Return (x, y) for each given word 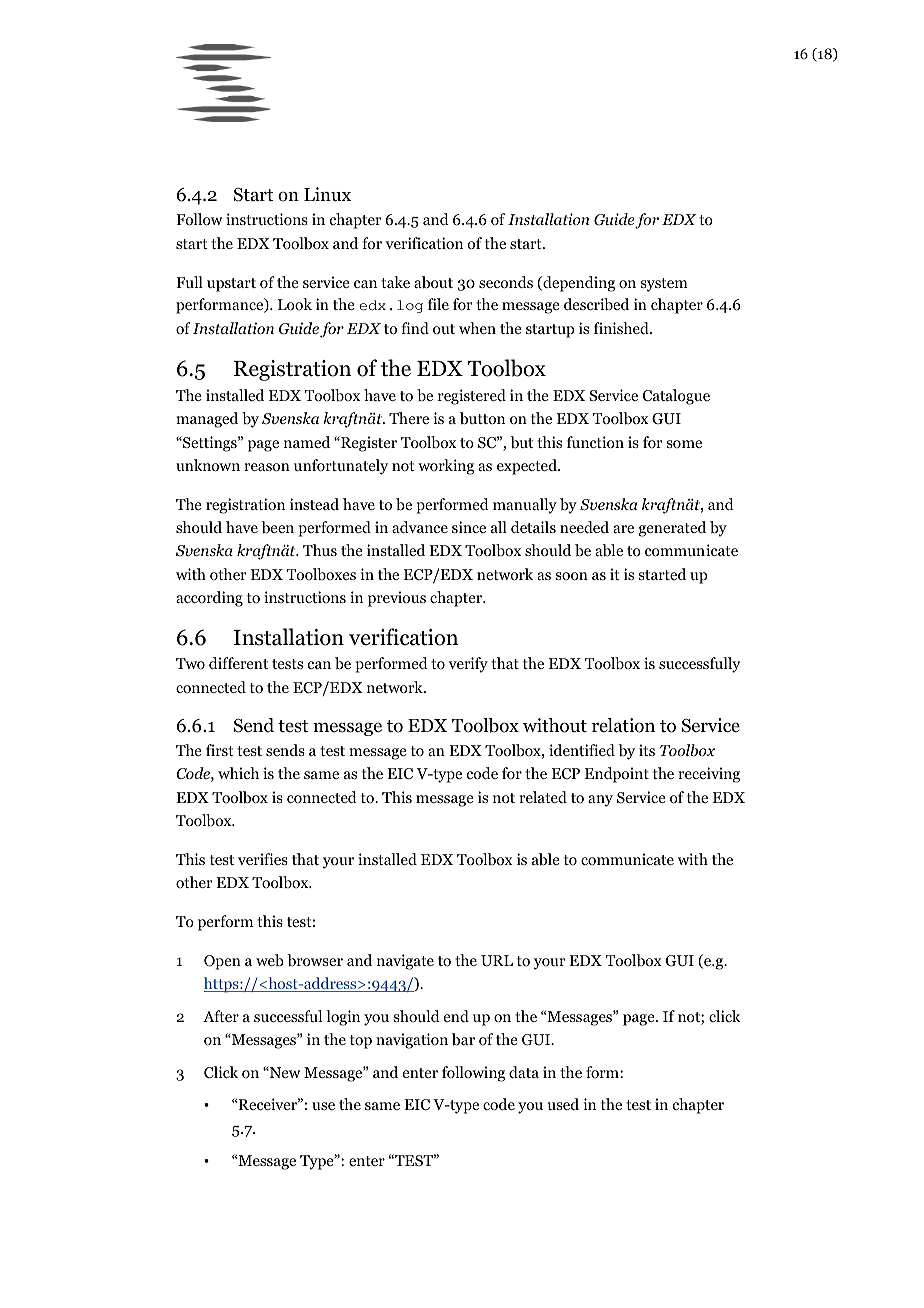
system (664, 285)
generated (672, 529)
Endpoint (617, 775)
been (277, 527)
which (238, 773)
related (543, 797)
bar (463, 1039)
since (469, 527)
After (221, 1016)
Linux (327, 194)
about (433, 282)
